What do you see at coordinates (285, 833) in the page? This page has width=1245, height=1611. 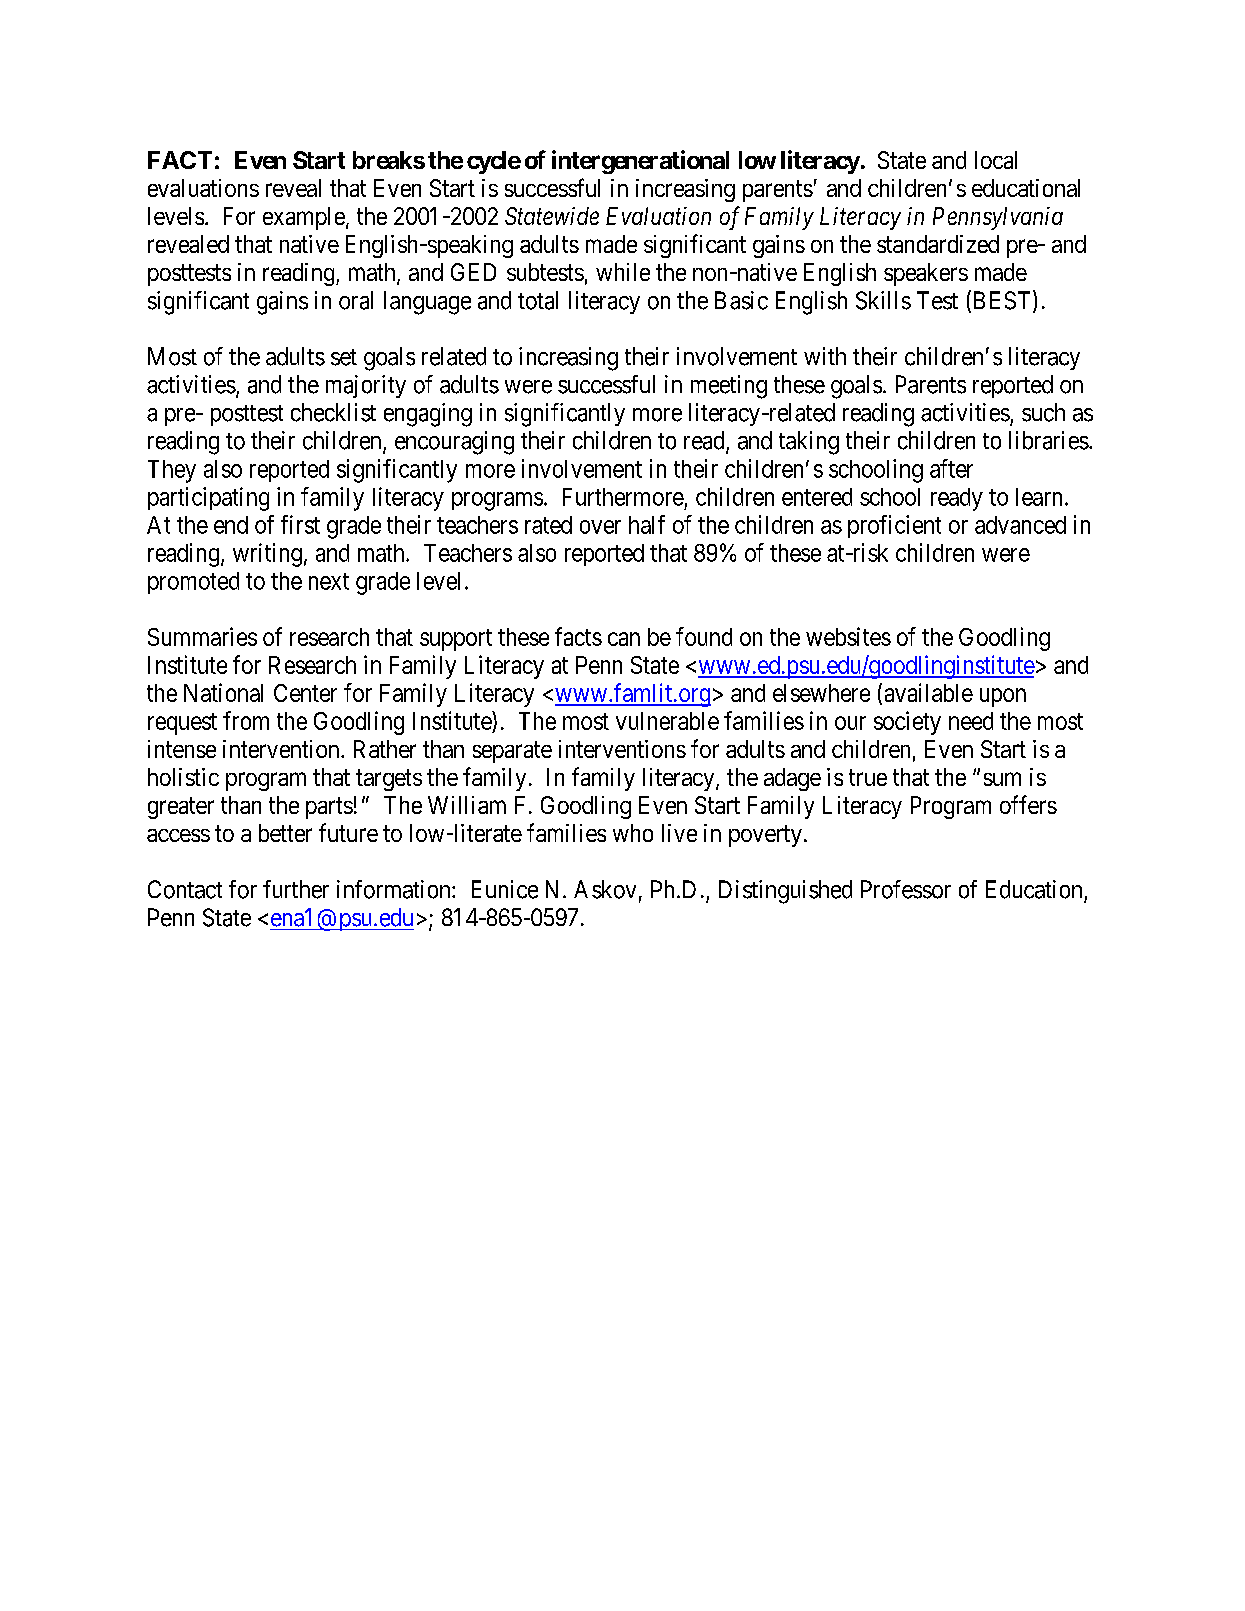 I see `better` at bounding box center [285, 833].
